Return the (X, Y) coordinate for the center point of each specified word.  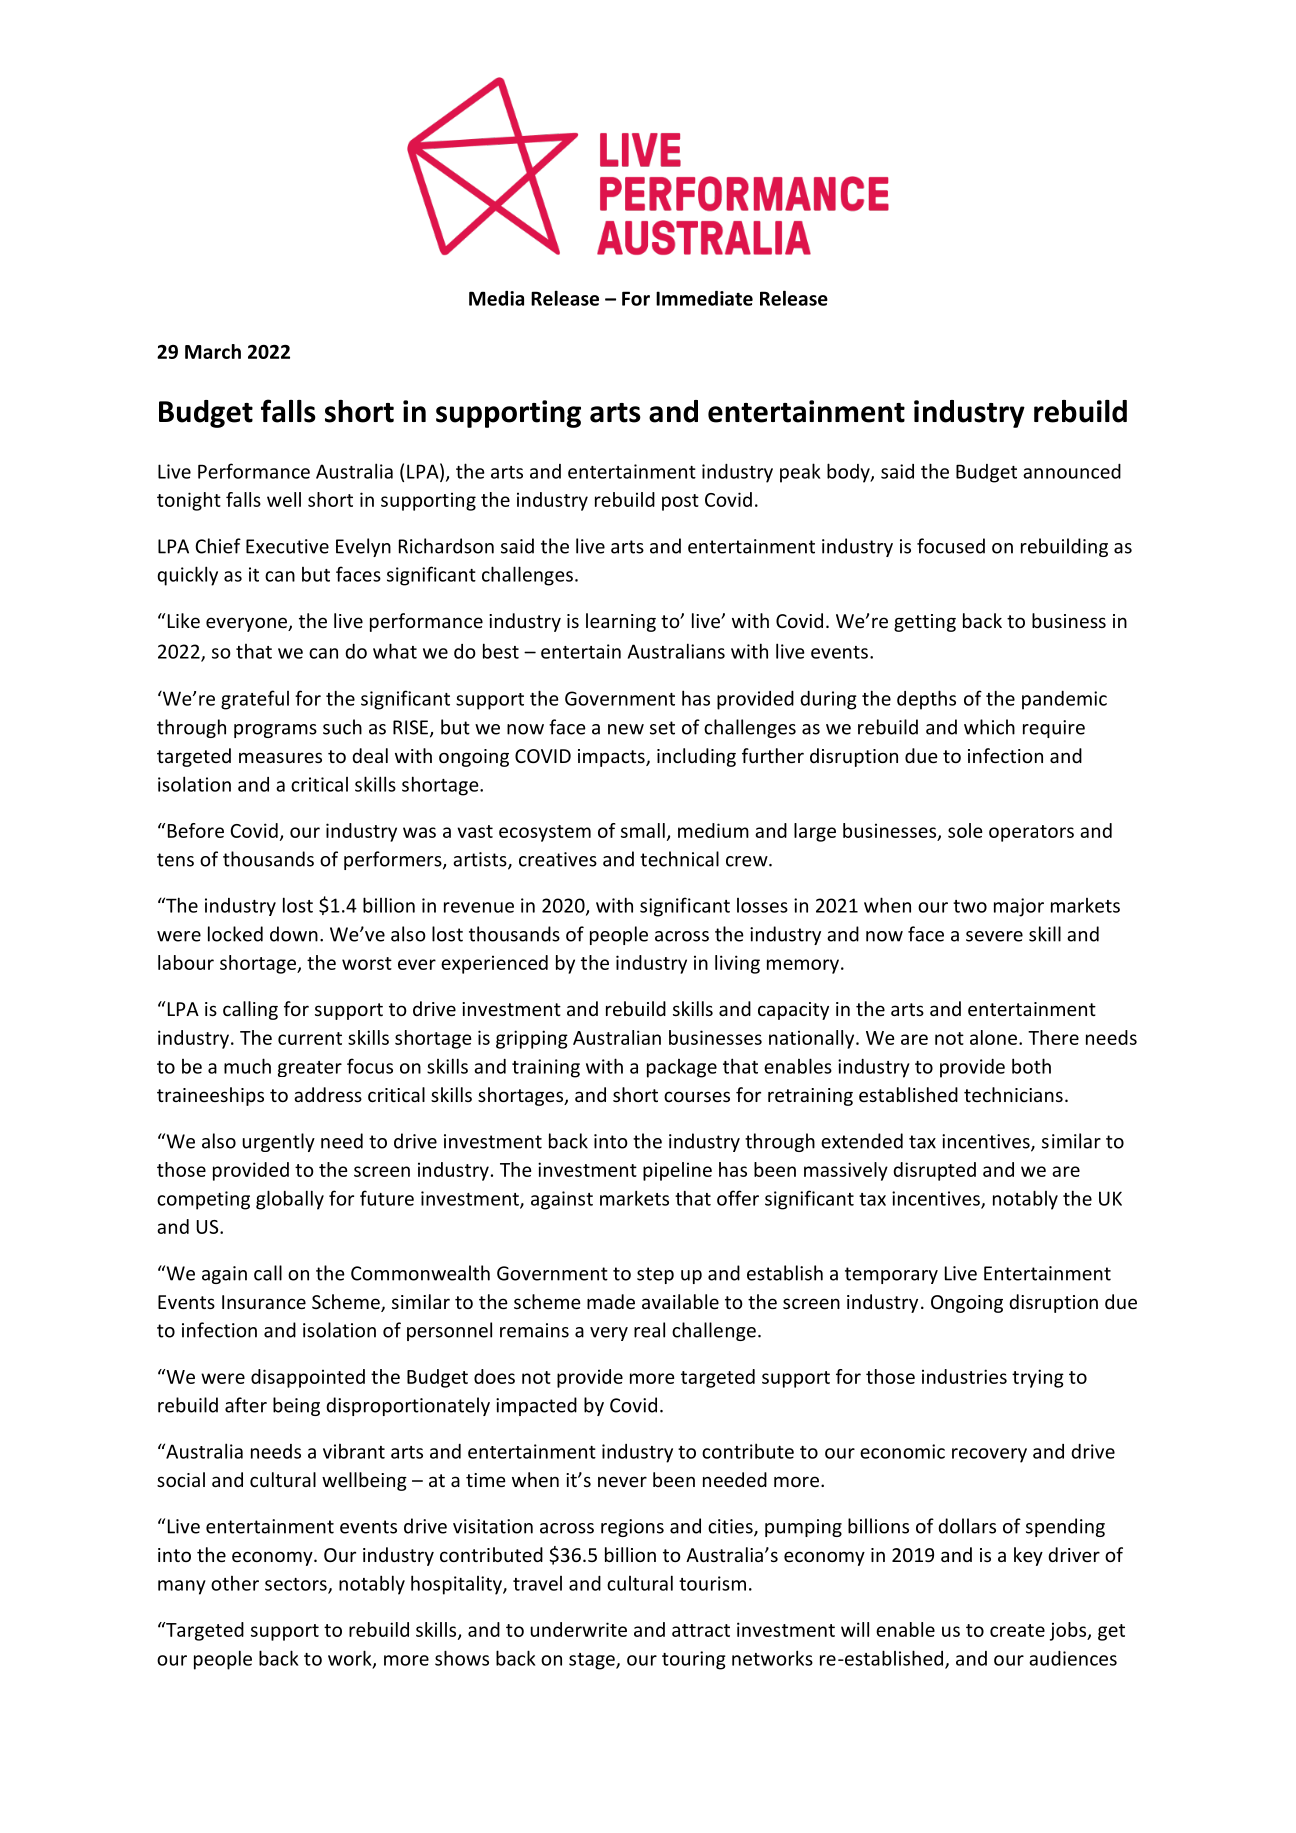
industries (964, 1376)
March (213, 351)
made (611, 1301)
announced (1072, 471)
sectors (297, 1585)
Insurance (264, 1302)
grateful (255, 700)
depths (926, 700)
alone (995, 1037)
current (310, 1038)
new (626, 729)
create (1017, 1630)
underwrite (579, 1629)
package (682, 1068)
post (680, 502)
